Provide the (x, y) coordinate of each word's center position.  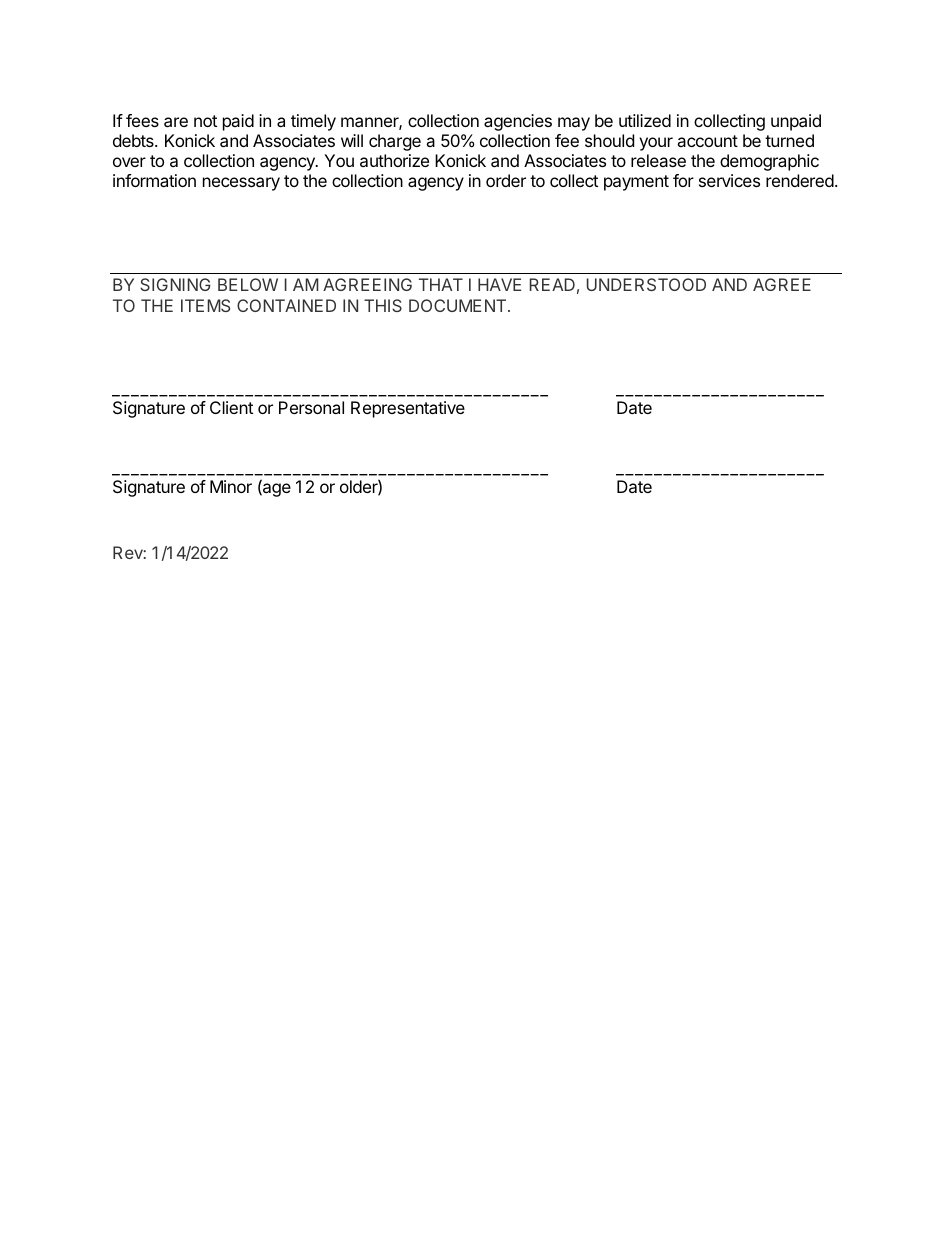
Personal (311, 407)
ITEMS (205, 305)
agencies (518, 122)
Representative (408, 409)
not (205, 121)
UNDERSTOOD (646, 284)
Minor (231, 486)
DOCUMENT (459, 305)
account (707, 141)
